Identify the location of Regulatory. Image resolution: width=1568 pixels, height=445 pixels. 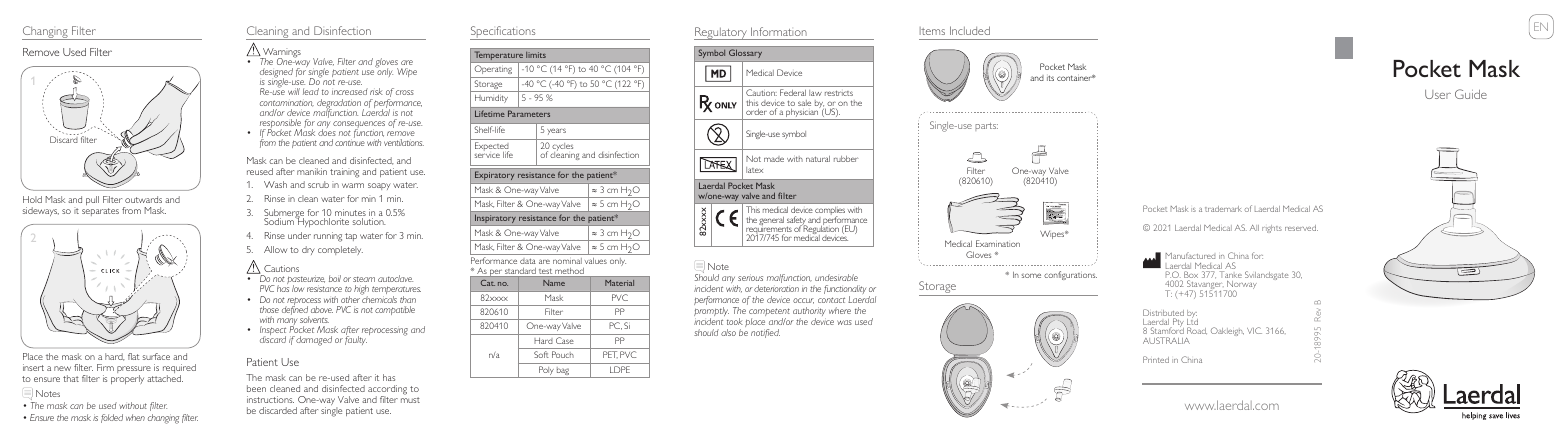
(721, 33).
